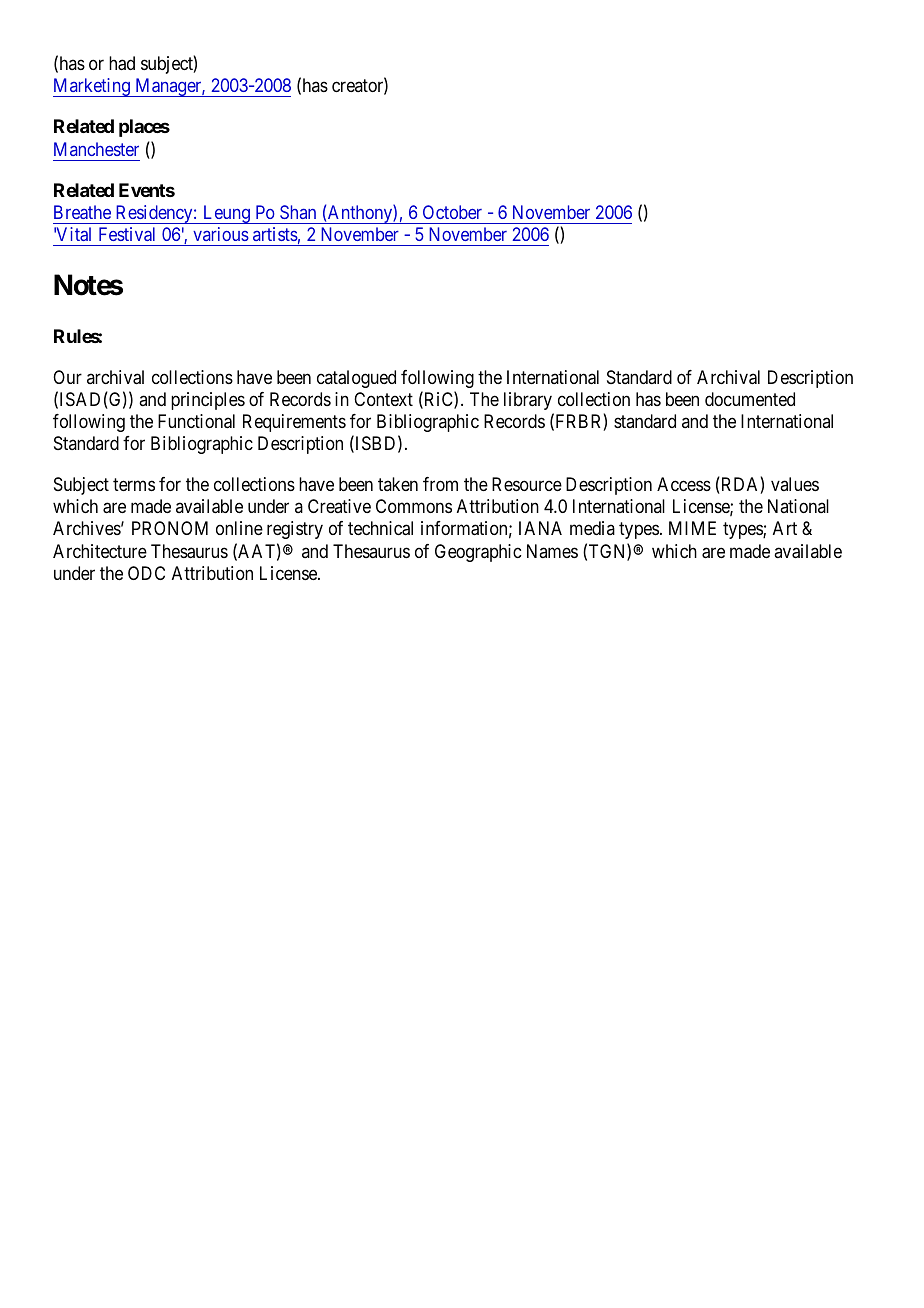 The height and width of the document is (1308, 924). I want to click on library, so click(528, 401).
